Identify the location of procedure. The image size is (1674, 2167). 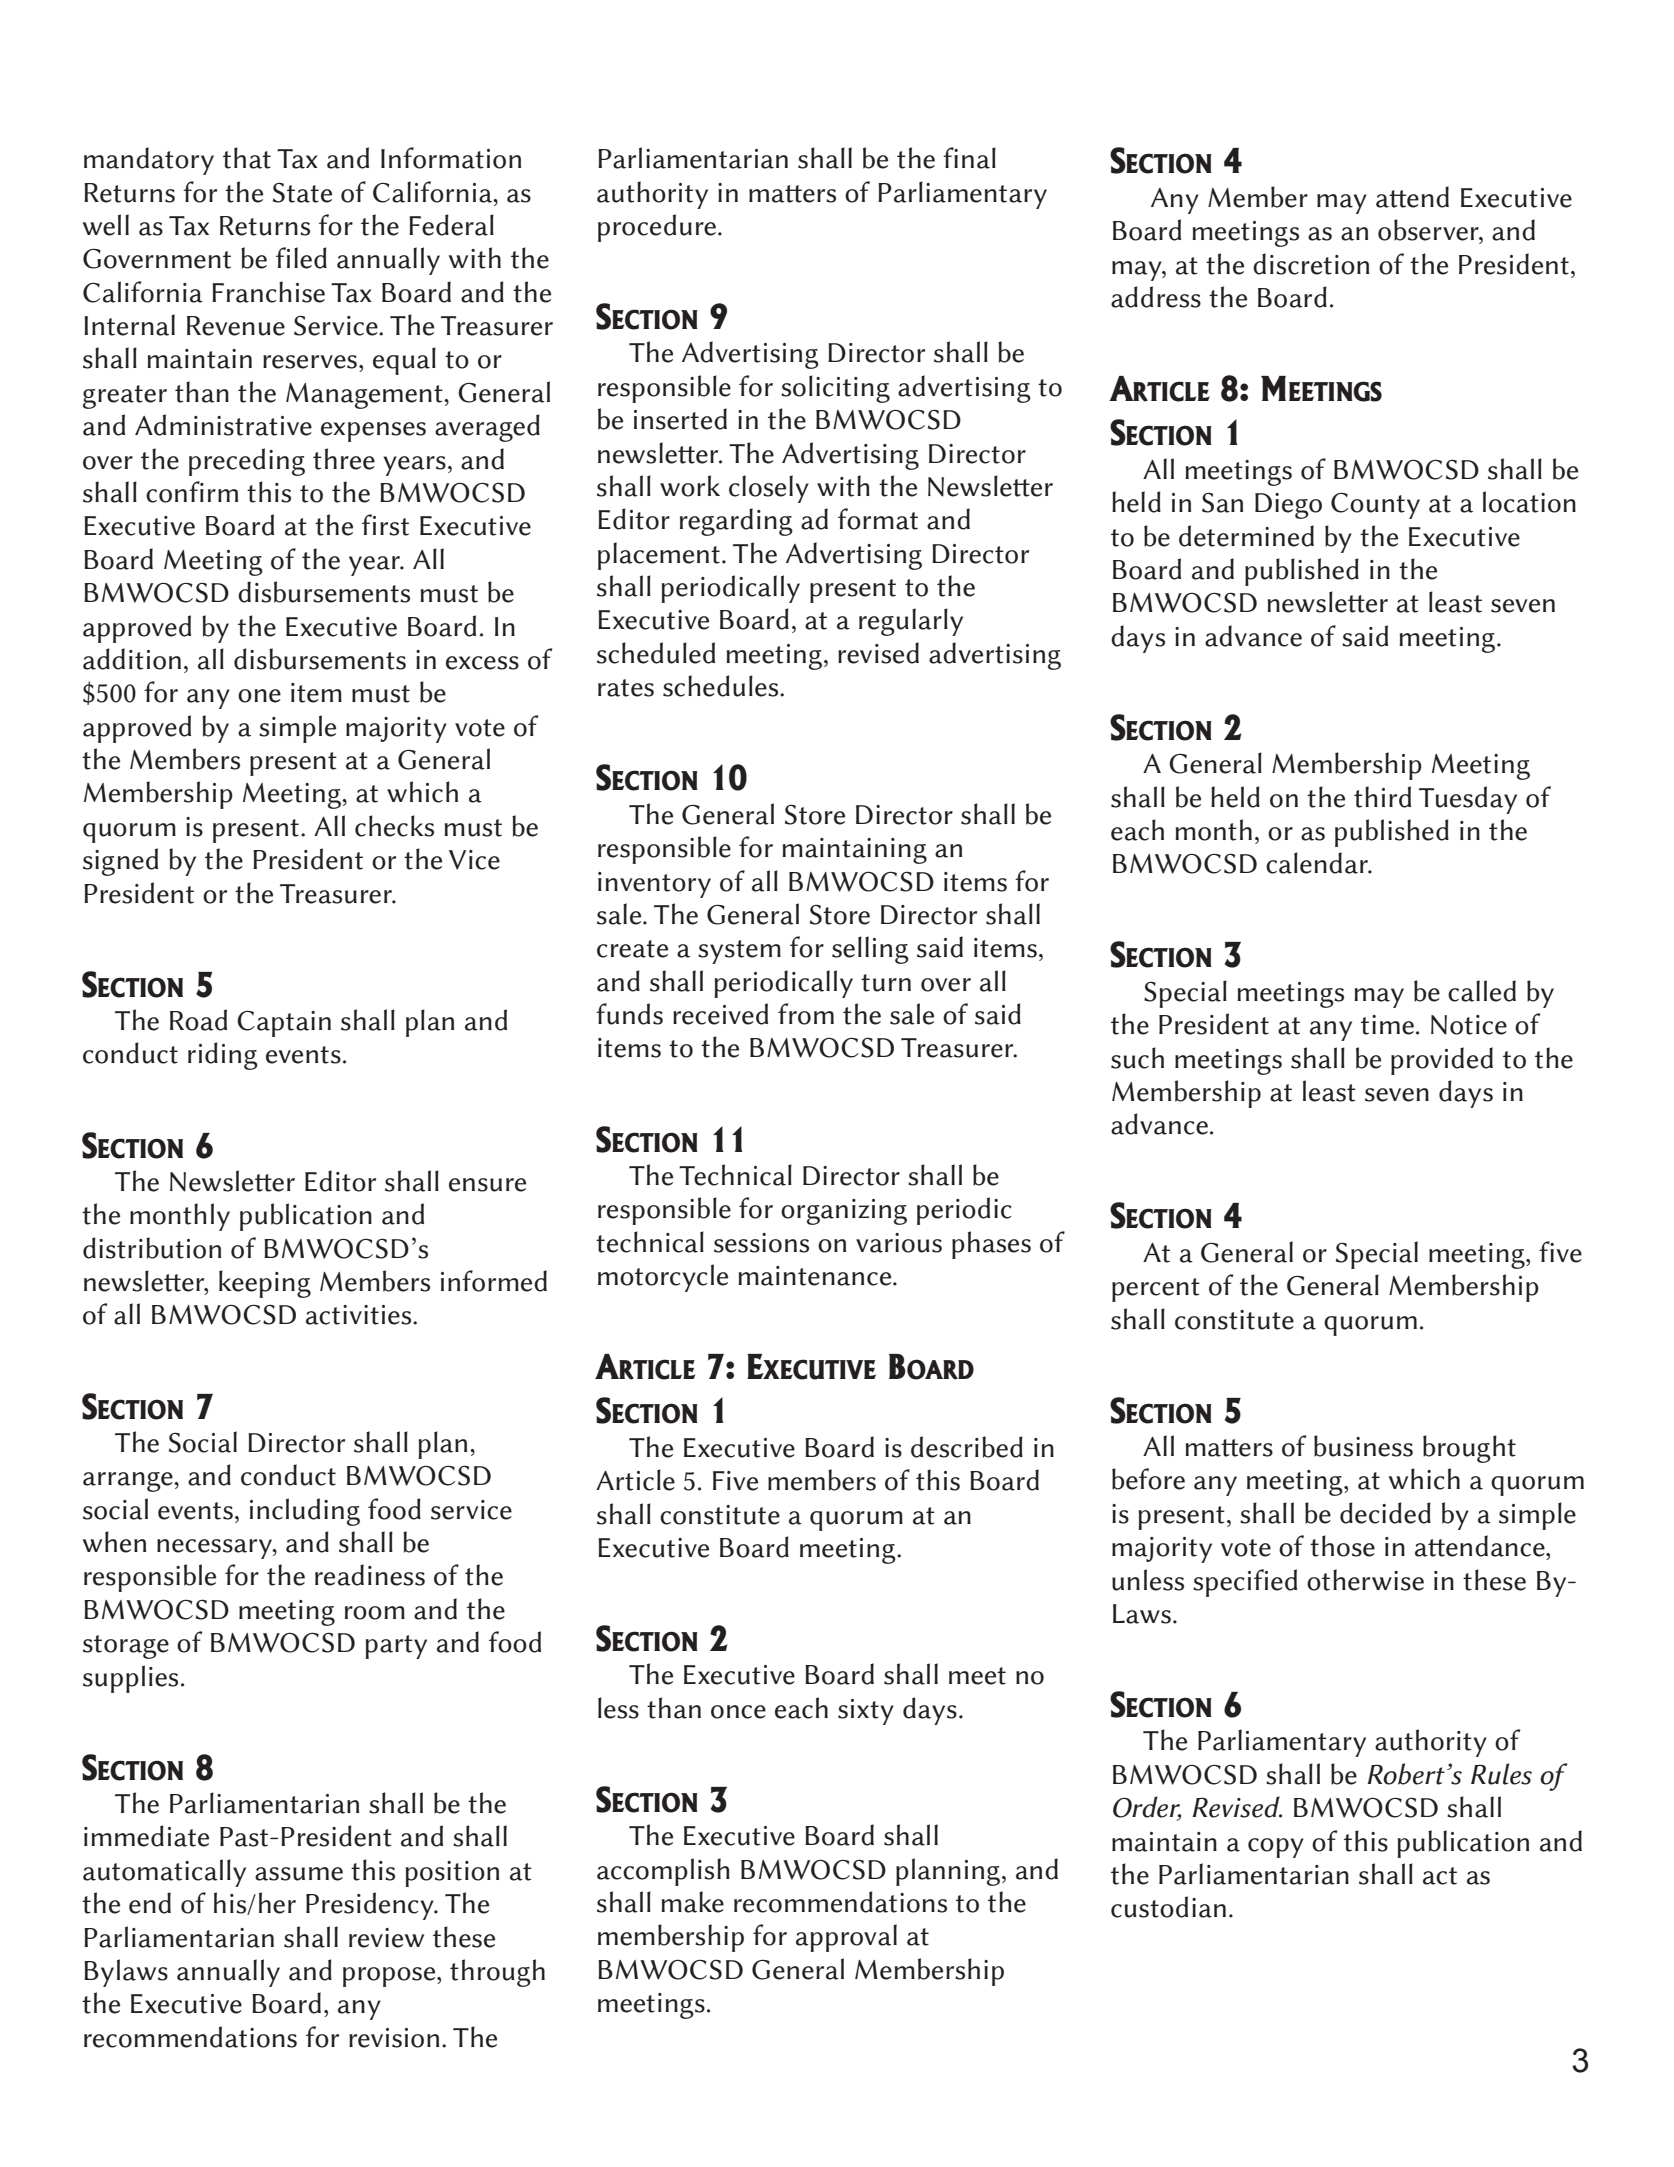
(658, 228).
